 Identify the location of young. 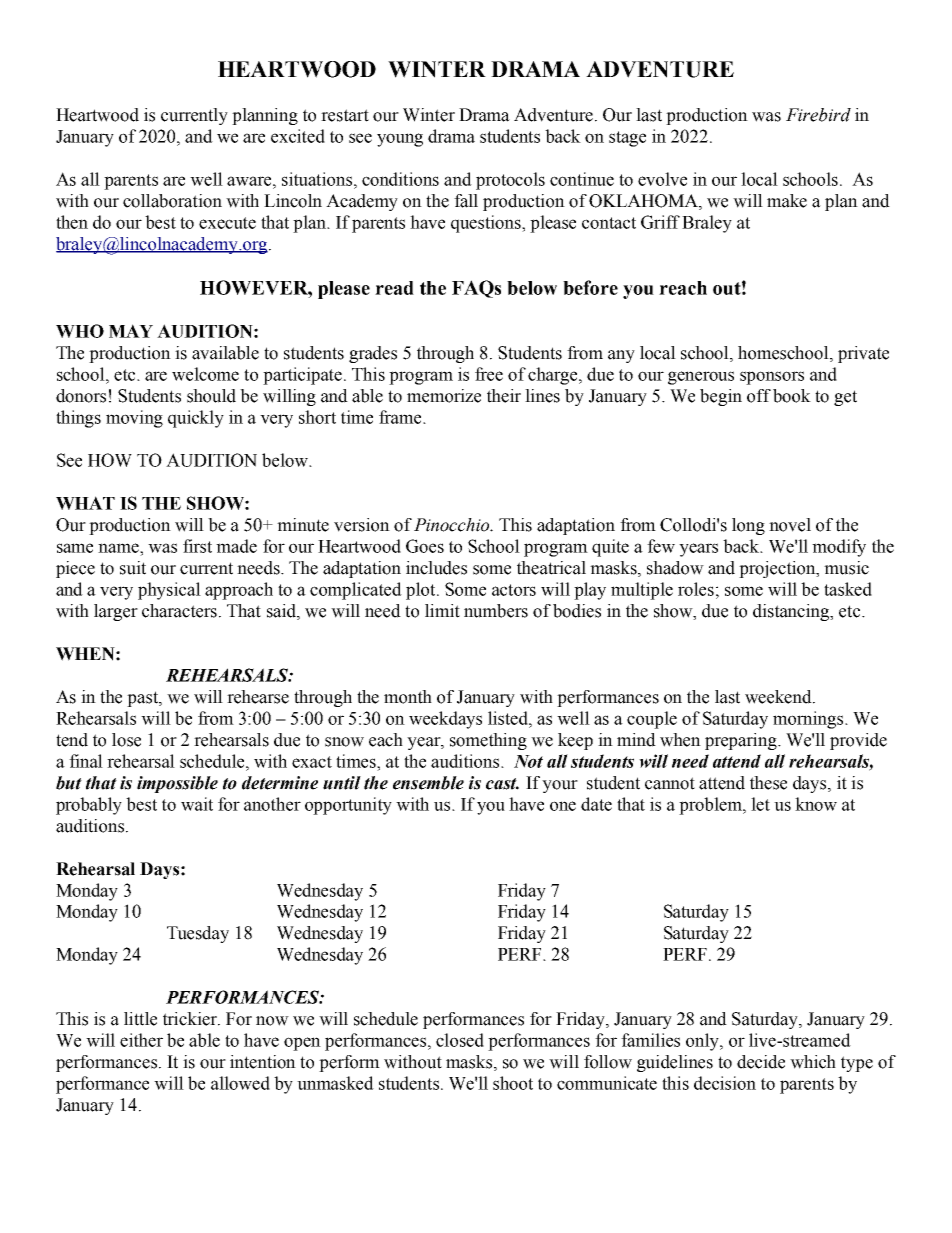
(400, 140).
